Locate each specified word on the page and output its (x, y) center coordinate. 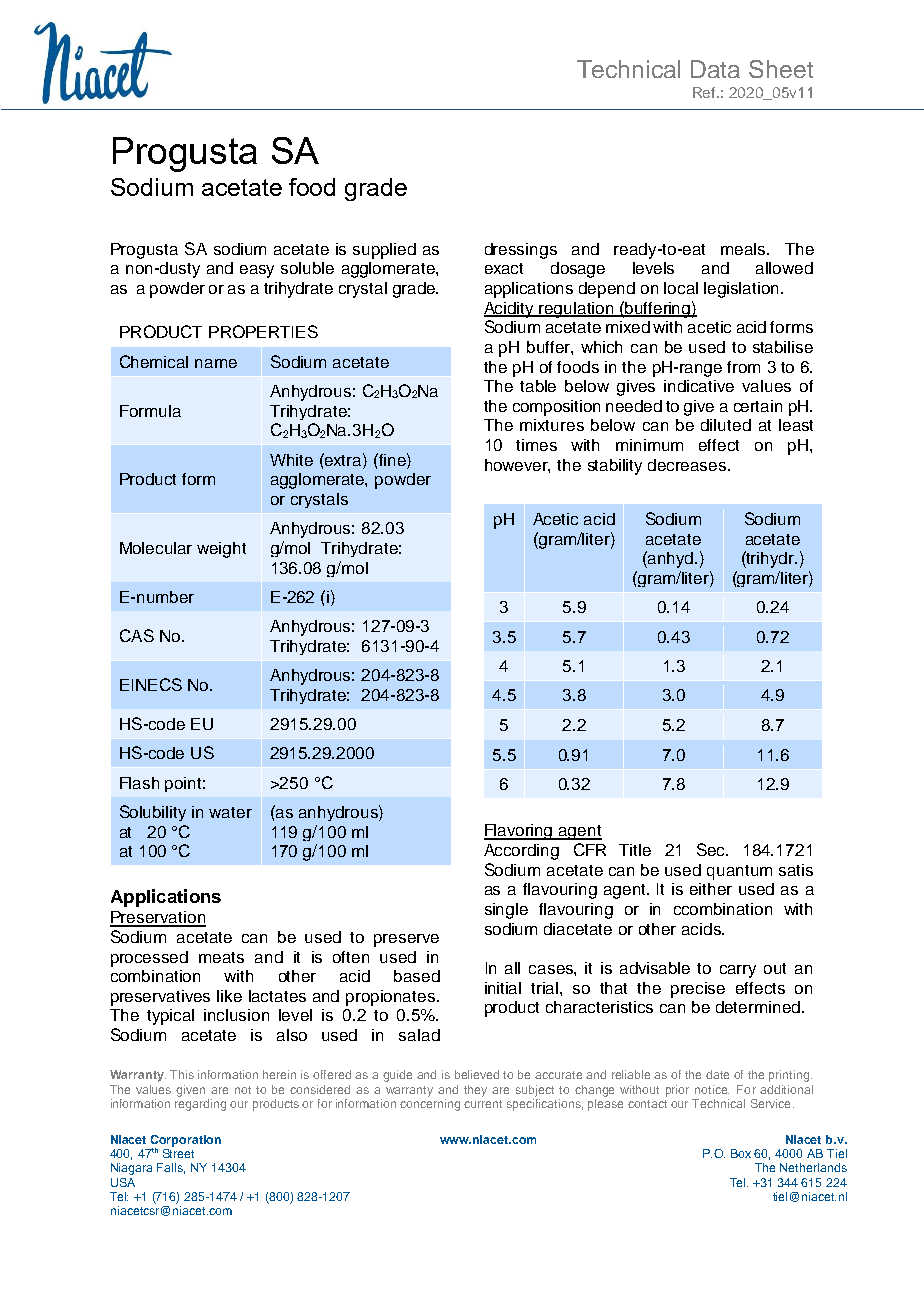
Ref (705, 92)
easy (257, 271)
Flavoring (520, 832)
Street (178, 1152)
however (517, 466)
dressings (521, 251)
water (230, 812)
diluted (726, 425)
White (291, 460)
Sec (712, 849)
